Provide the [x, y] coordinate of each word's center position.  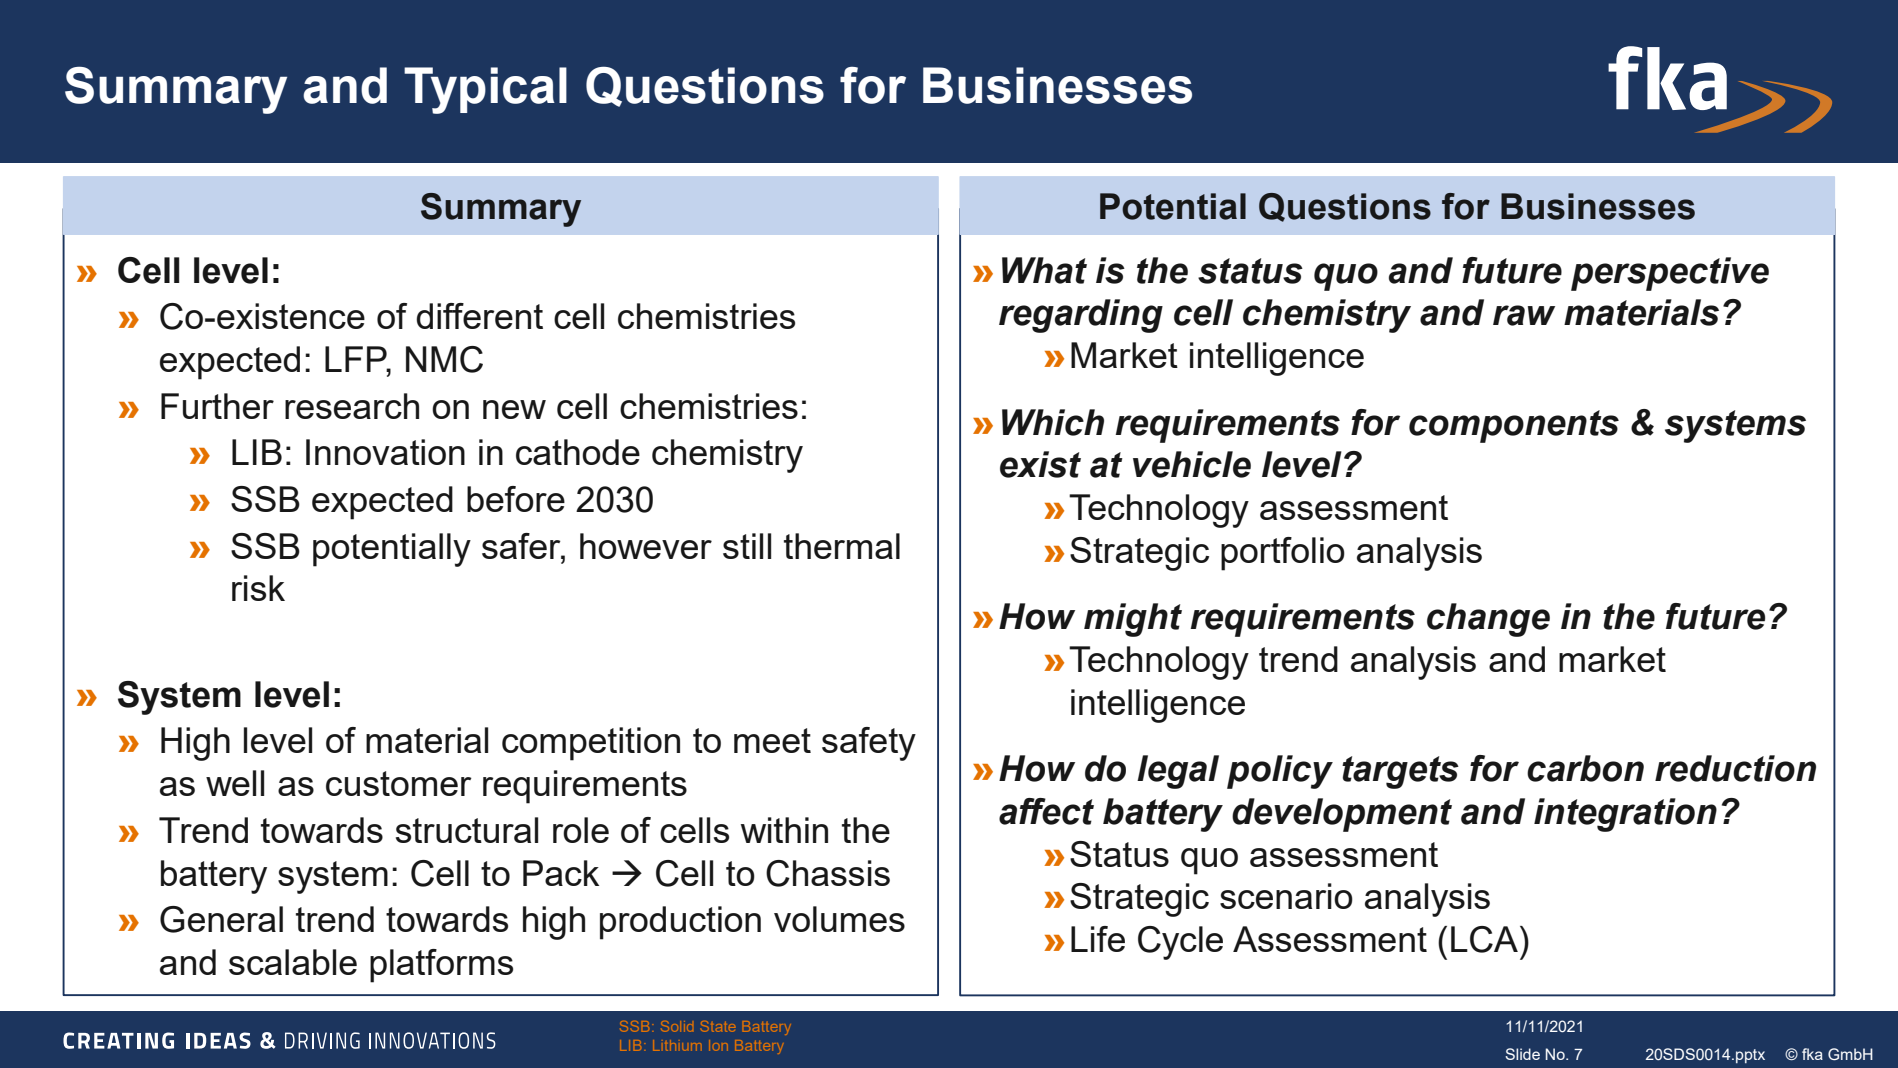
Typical [485, 90]
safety [869, 744]
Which [1053, 422]
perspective [1670, 274]
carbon [1585, 768]
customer [399, 783]
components [1514, 426]
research [352, 406]
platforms [441, 966]
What [1044, 270]
